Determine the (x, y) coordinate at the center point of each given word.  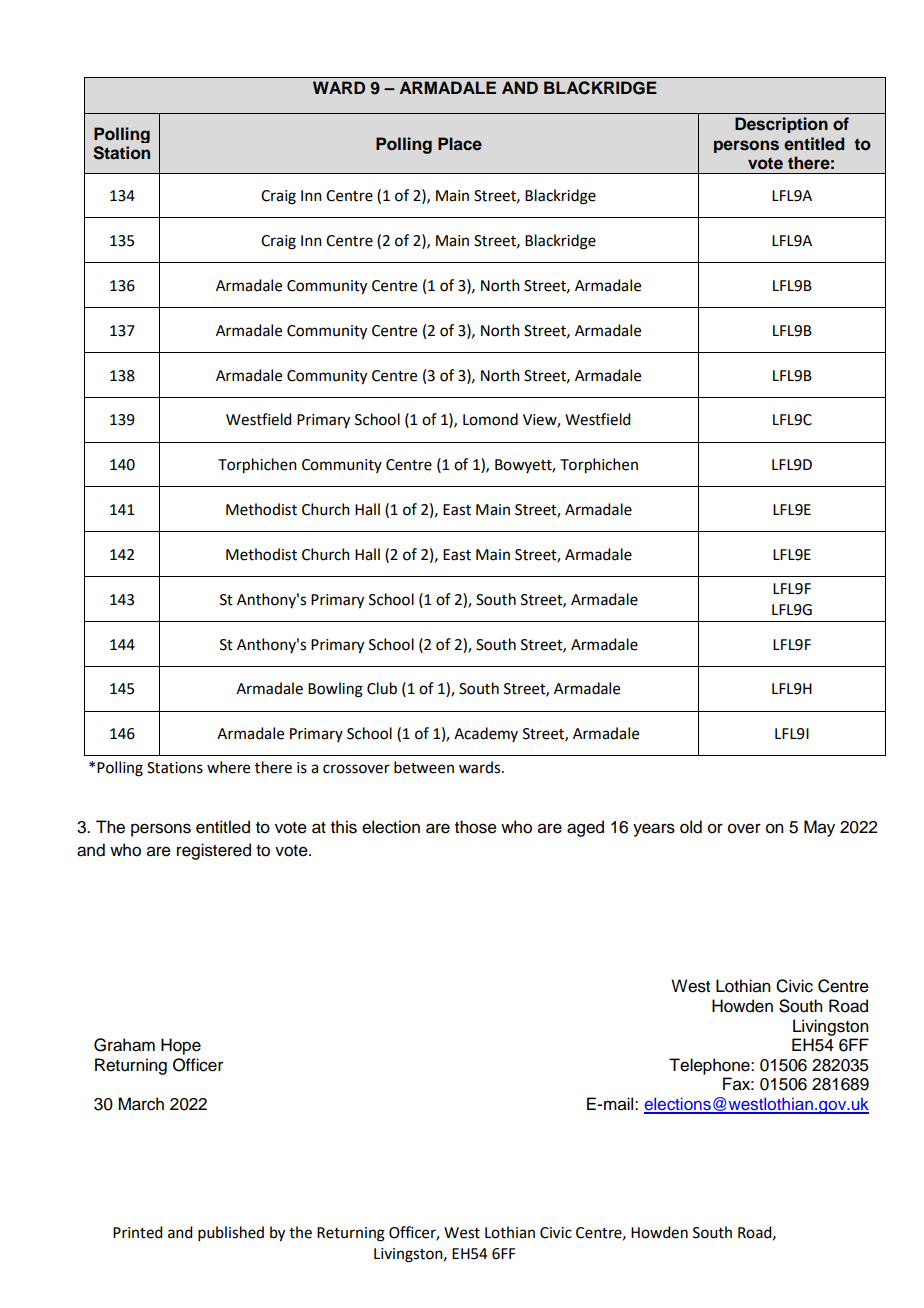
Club (382, 688)
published (231, 1233)
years (654, 830)
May (819, 828)
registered (214, 851)
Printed (137, 1232)
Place (460, 143)
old (691, 827)
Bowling (335, 690)
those (476, 827)
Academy (486, 734)
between (424, 767)
